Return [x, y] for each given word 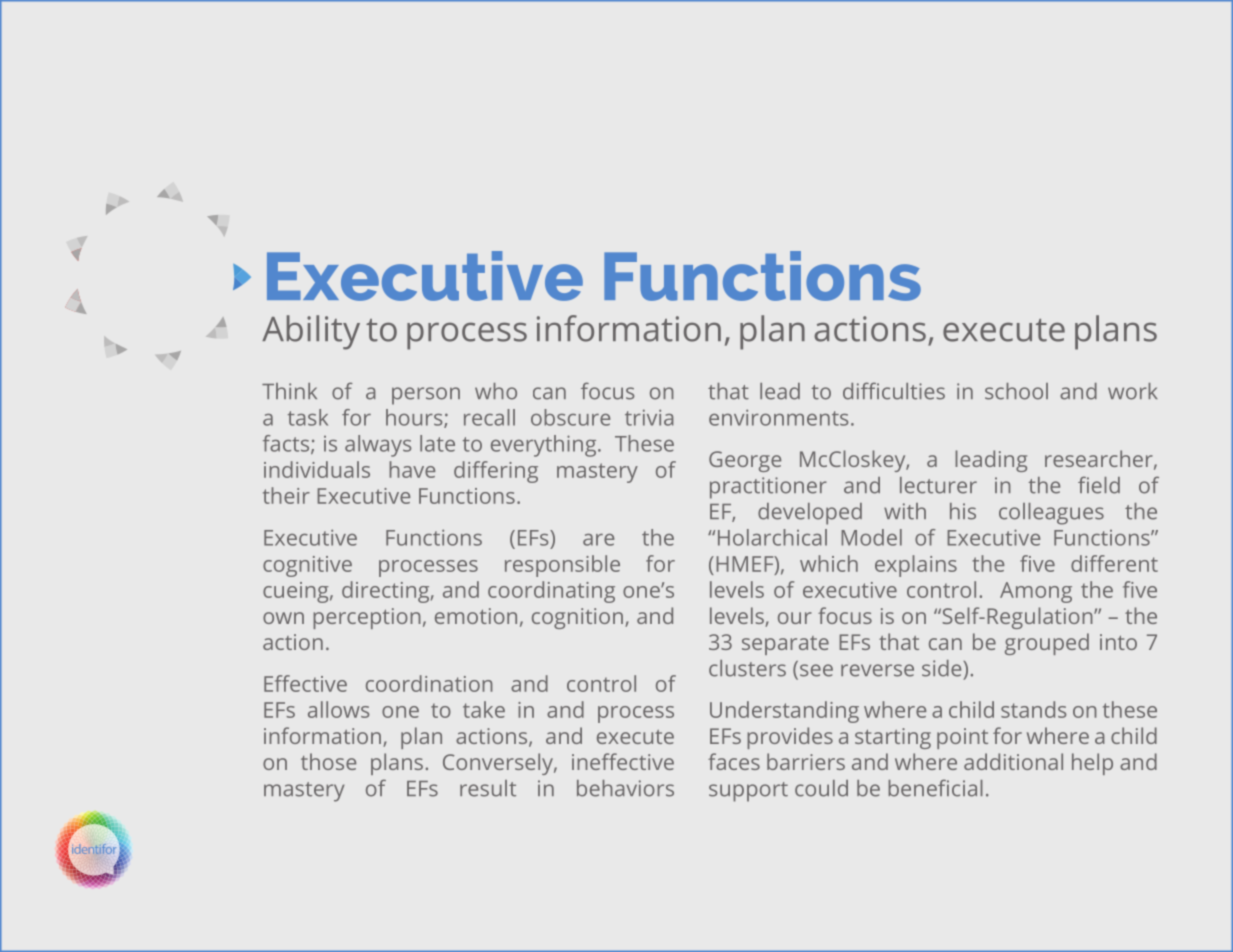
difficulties [894, 391]
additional [1013, 761]
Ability [311, 332]
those [328, 761]
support [748, 792]
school [1016, 391]
